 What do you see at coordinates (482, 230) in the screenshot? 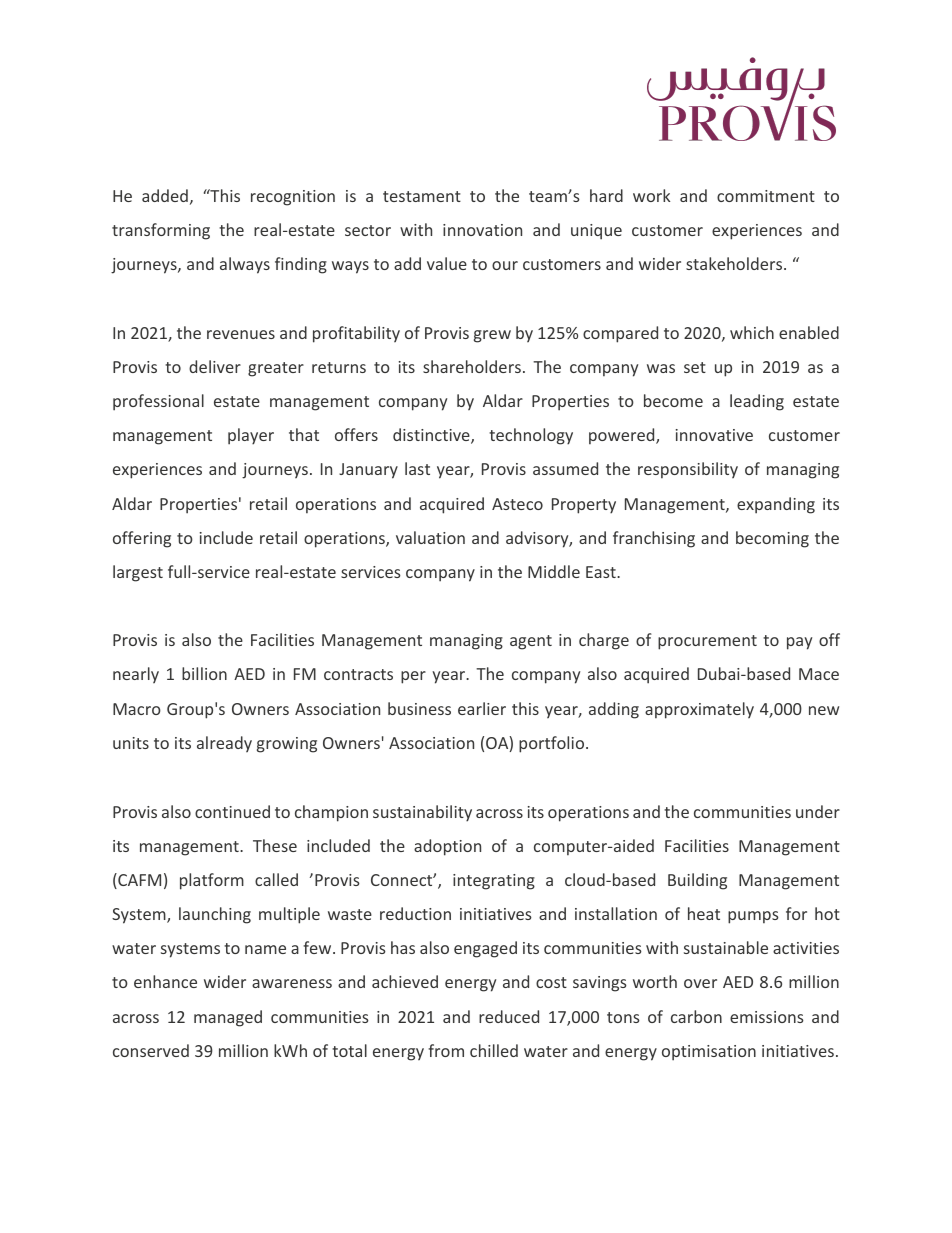
I see `innovation` at bounding box center [482, 230].
